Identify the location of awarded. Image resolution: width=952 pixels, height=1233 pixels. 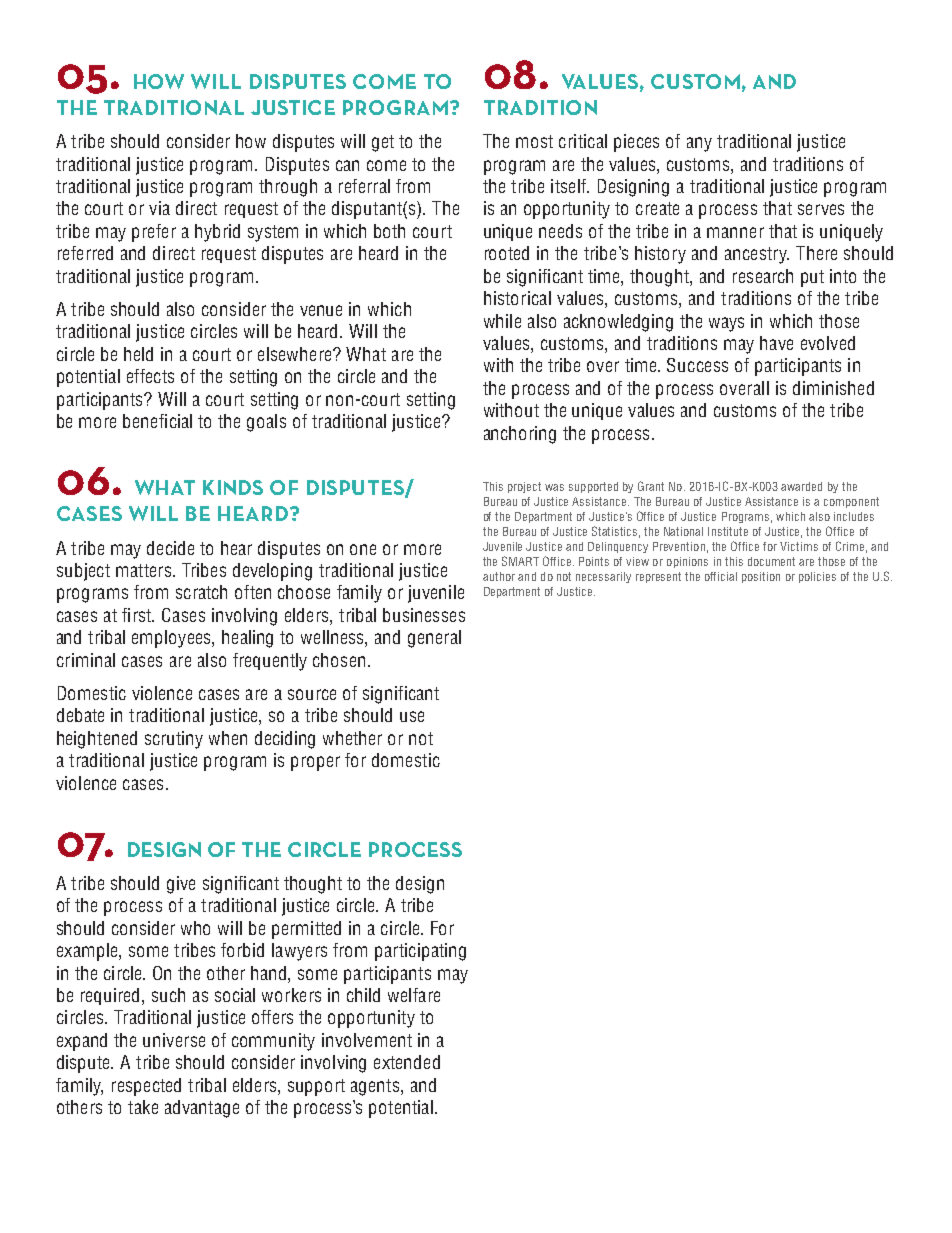
(801, 486).
